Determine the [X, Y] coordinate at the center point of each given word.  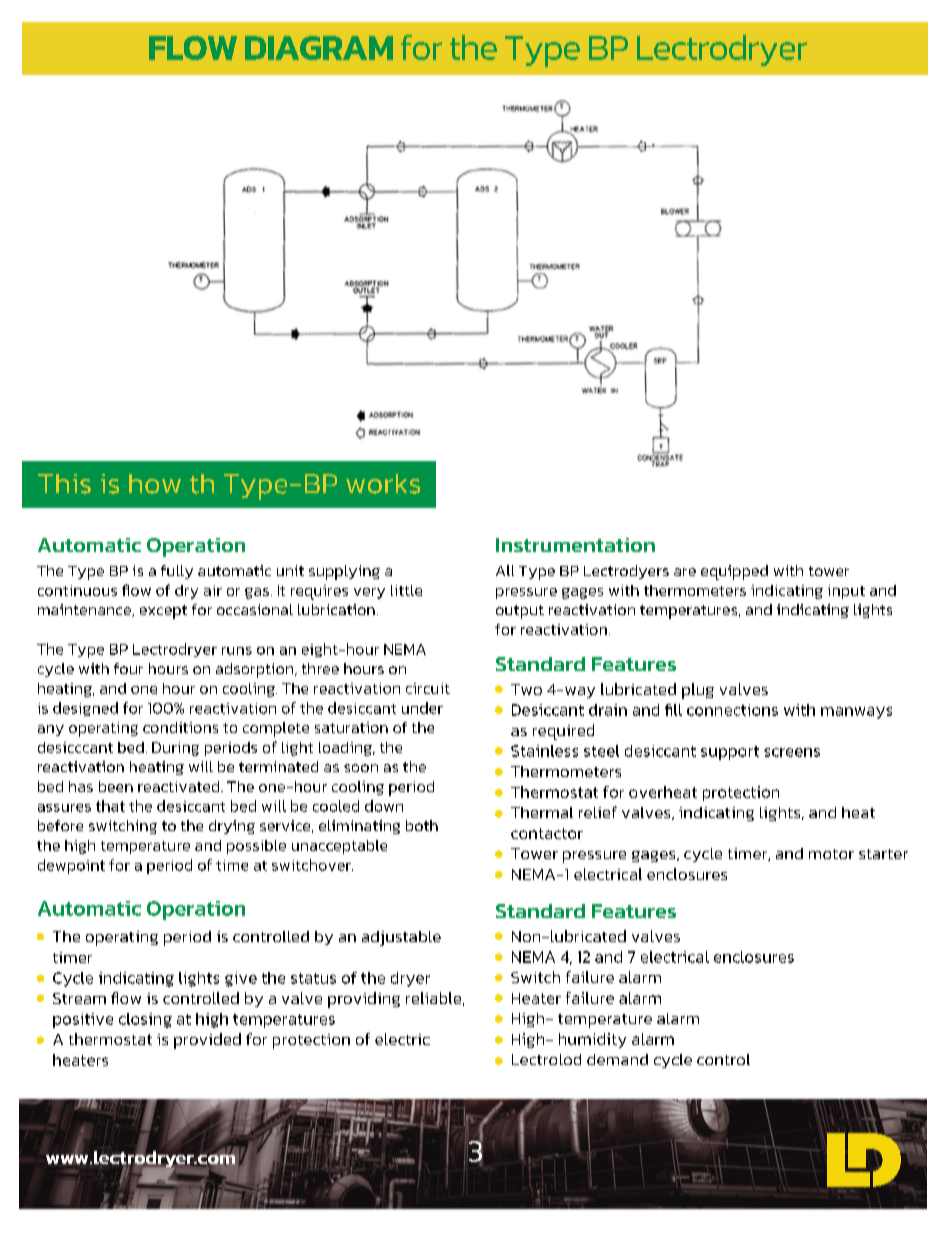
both [422, 825]
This [64, 484]
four [128, 668]
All [505, 570]
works [383, 484]
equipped [734, 572]
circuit [428, 688]
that [110, 806]
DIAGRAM [319, 48]
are [685, 572]
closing [145, 1020]
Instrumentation [575, 545]
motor [831, 854]
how [155, 484]
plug [698, 691]
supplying [344, 572]
